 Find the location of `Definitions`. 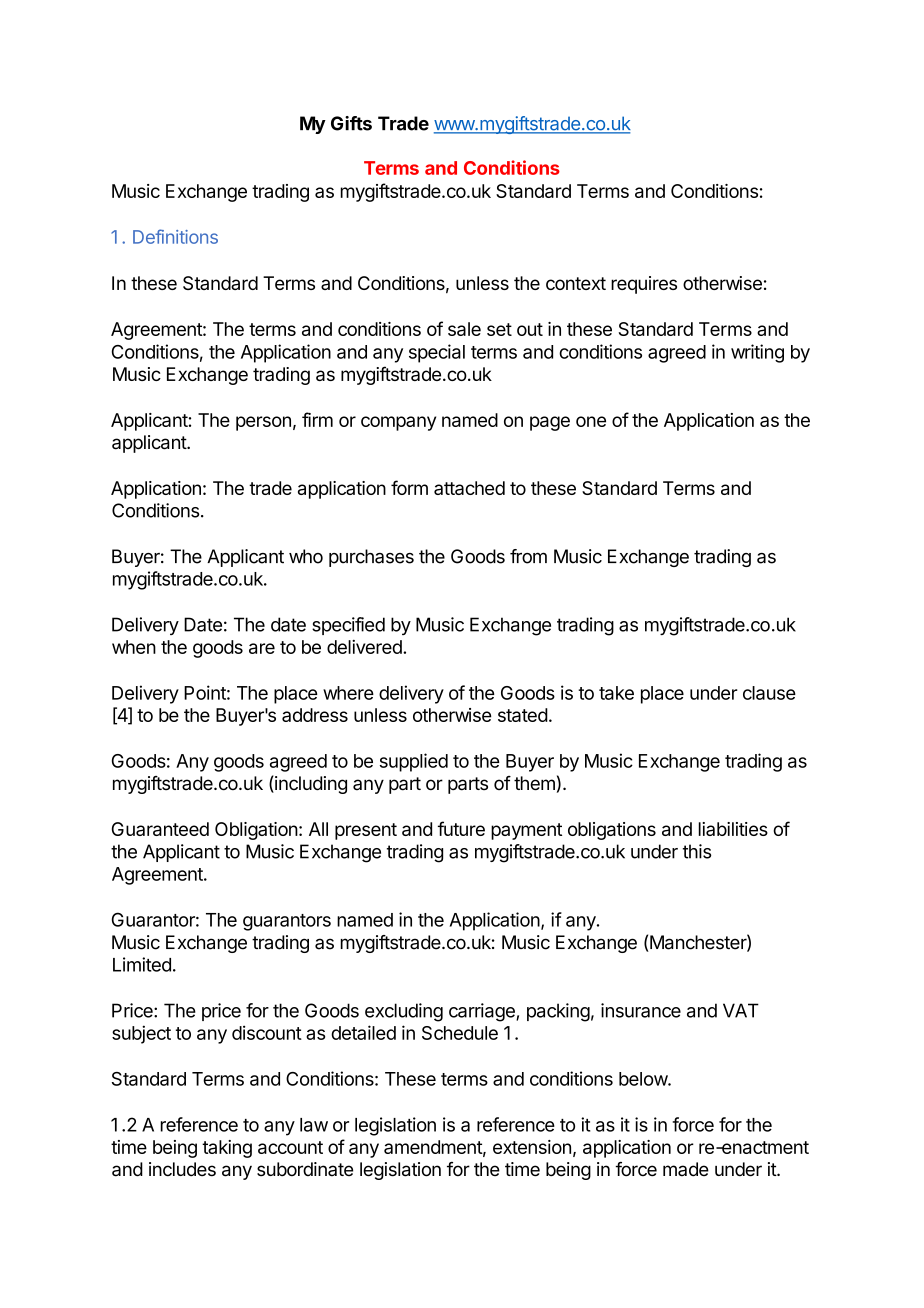

Definitions is located at coordinates (175, 236).
